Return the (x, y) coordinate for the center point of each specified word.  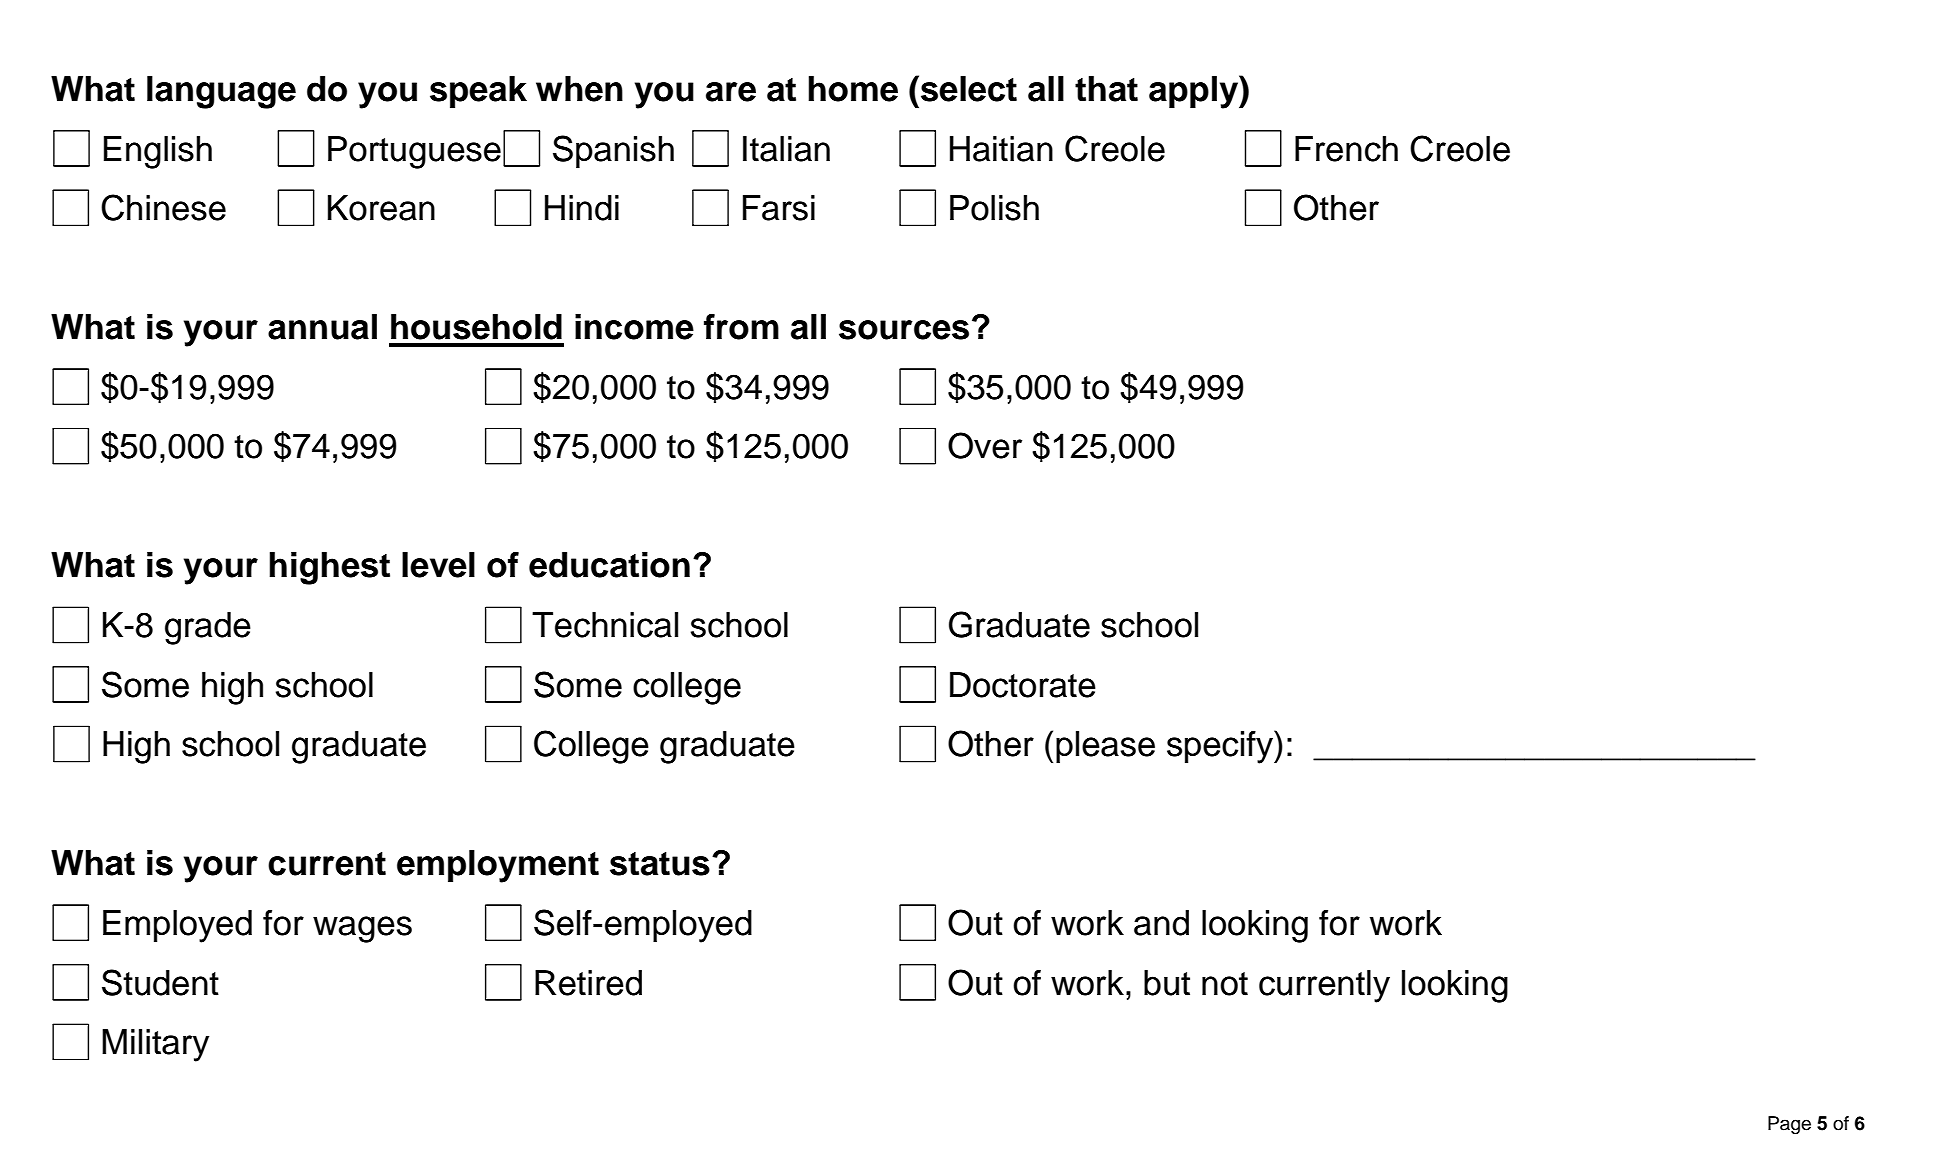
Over (985, 445)
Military (155, 1045)
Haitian (1001, 149)
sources (904, 330)
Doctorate (1023, 685)
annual (322, 327)
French (1346, 149)
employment (498, 866)
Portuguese (414, 152)
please (1105, 747)
